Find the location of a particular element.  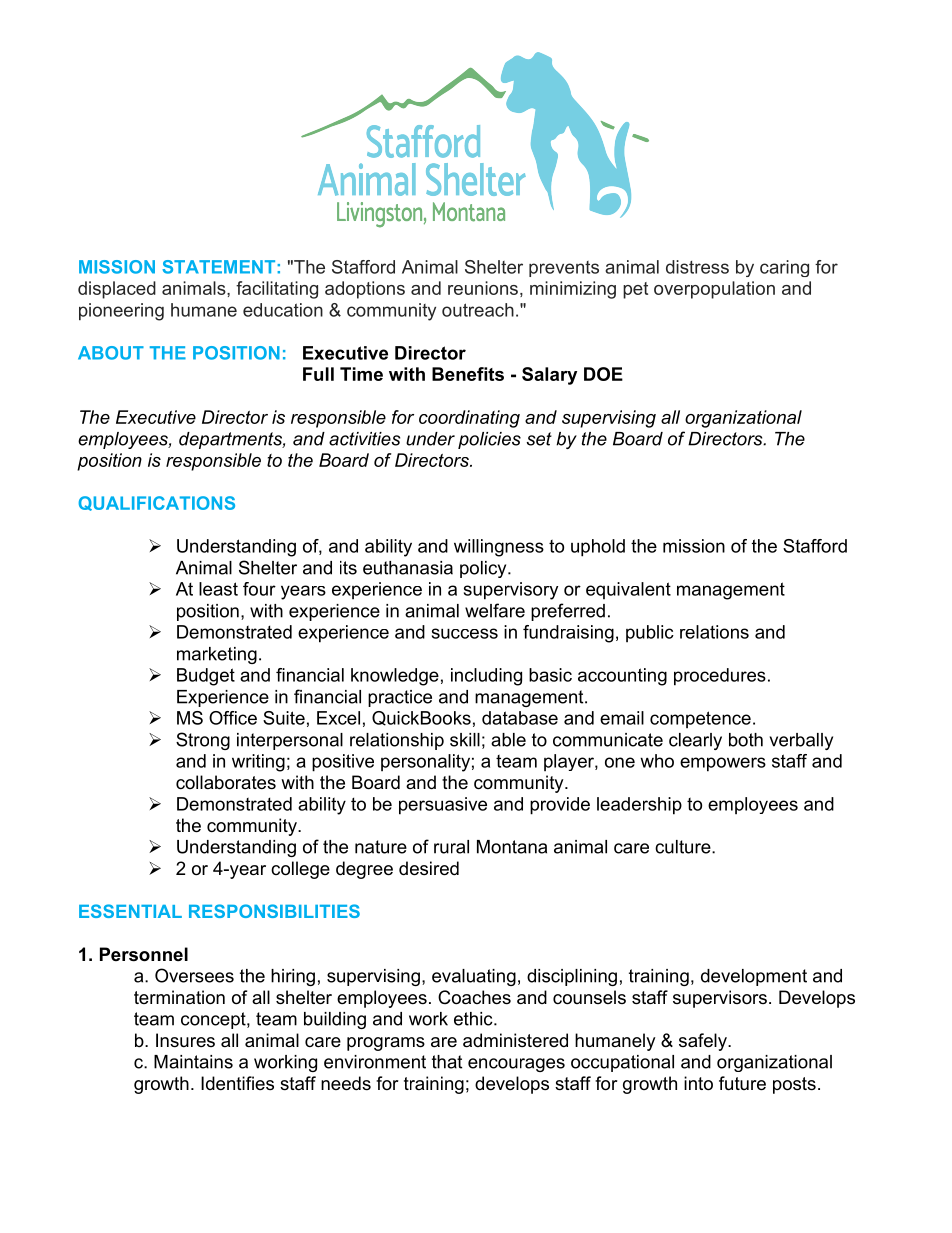

reunions is located at coordinates (483, 288).
